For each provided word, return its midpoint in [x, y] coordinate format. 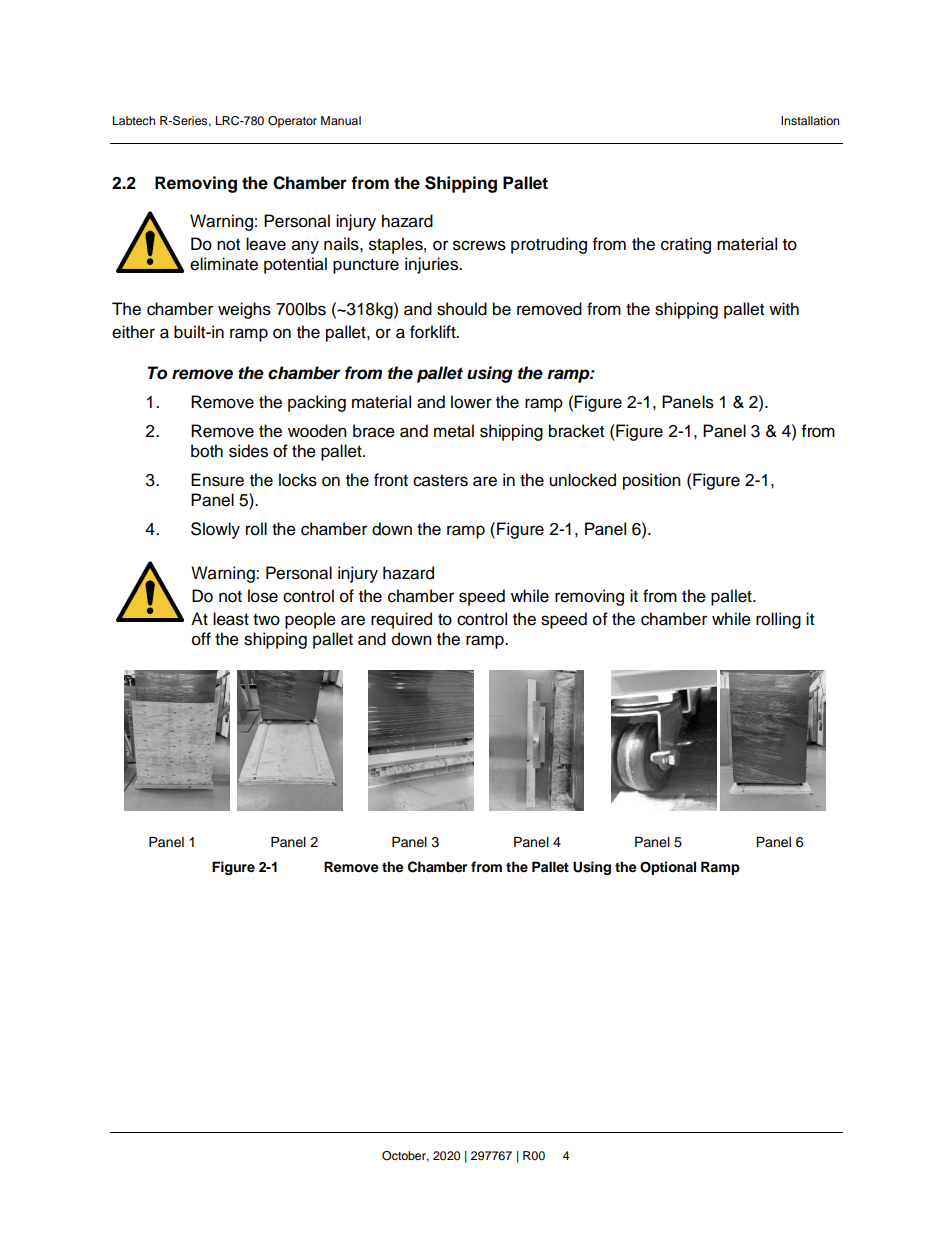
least [231, 619]
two [266, 620]
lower [471, 402]
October [405, 1156]
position [652, 481]
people [310, 620]
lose [263, 596]
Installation [810, 120]
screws [479, 245]
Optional [668, 868]
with [784, 308]
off [201, 639]
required [401, 620]
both [207, 451]
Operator [292, 122]
